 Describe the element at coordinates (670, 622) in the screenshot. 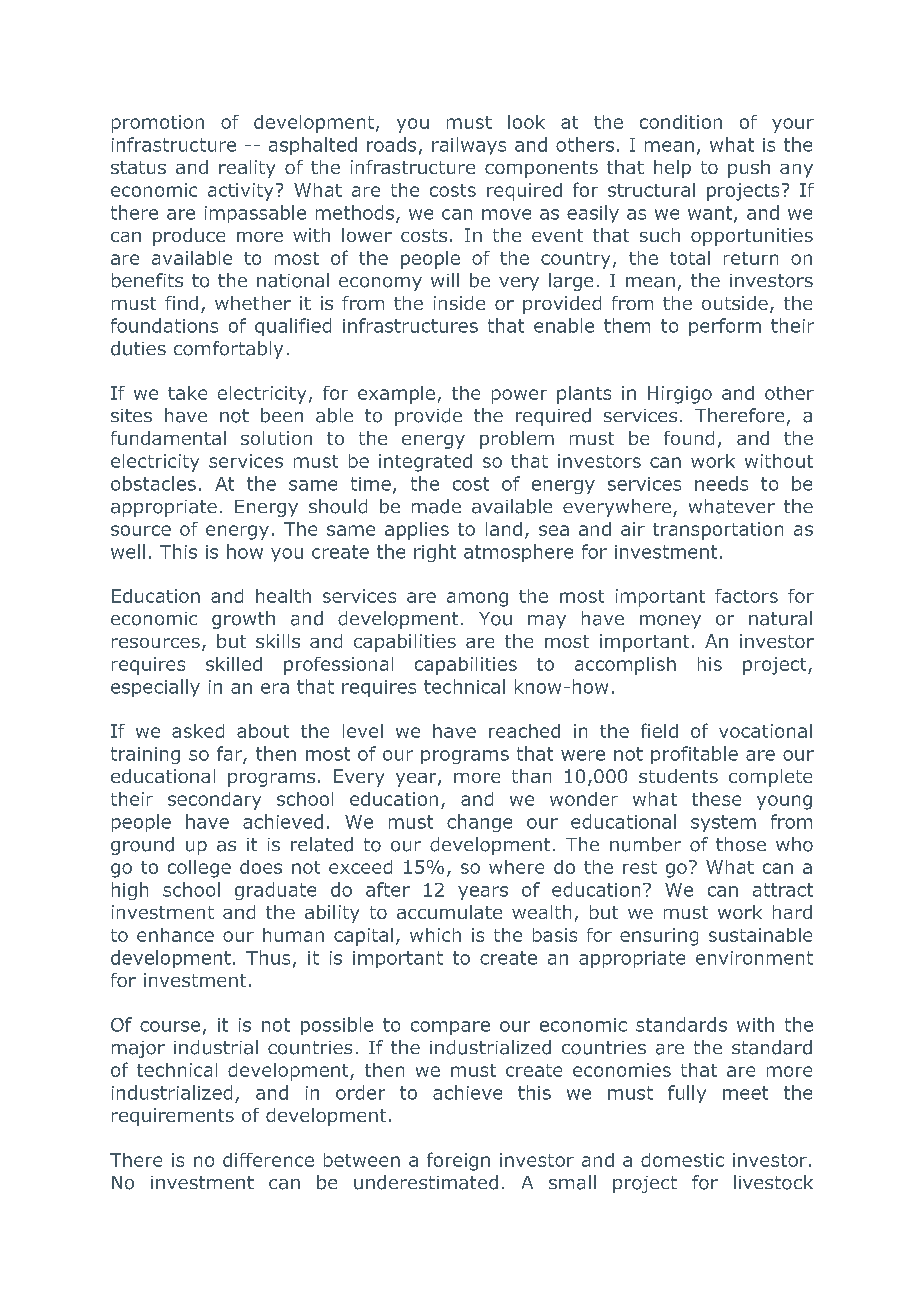

I see `money` at that location.
